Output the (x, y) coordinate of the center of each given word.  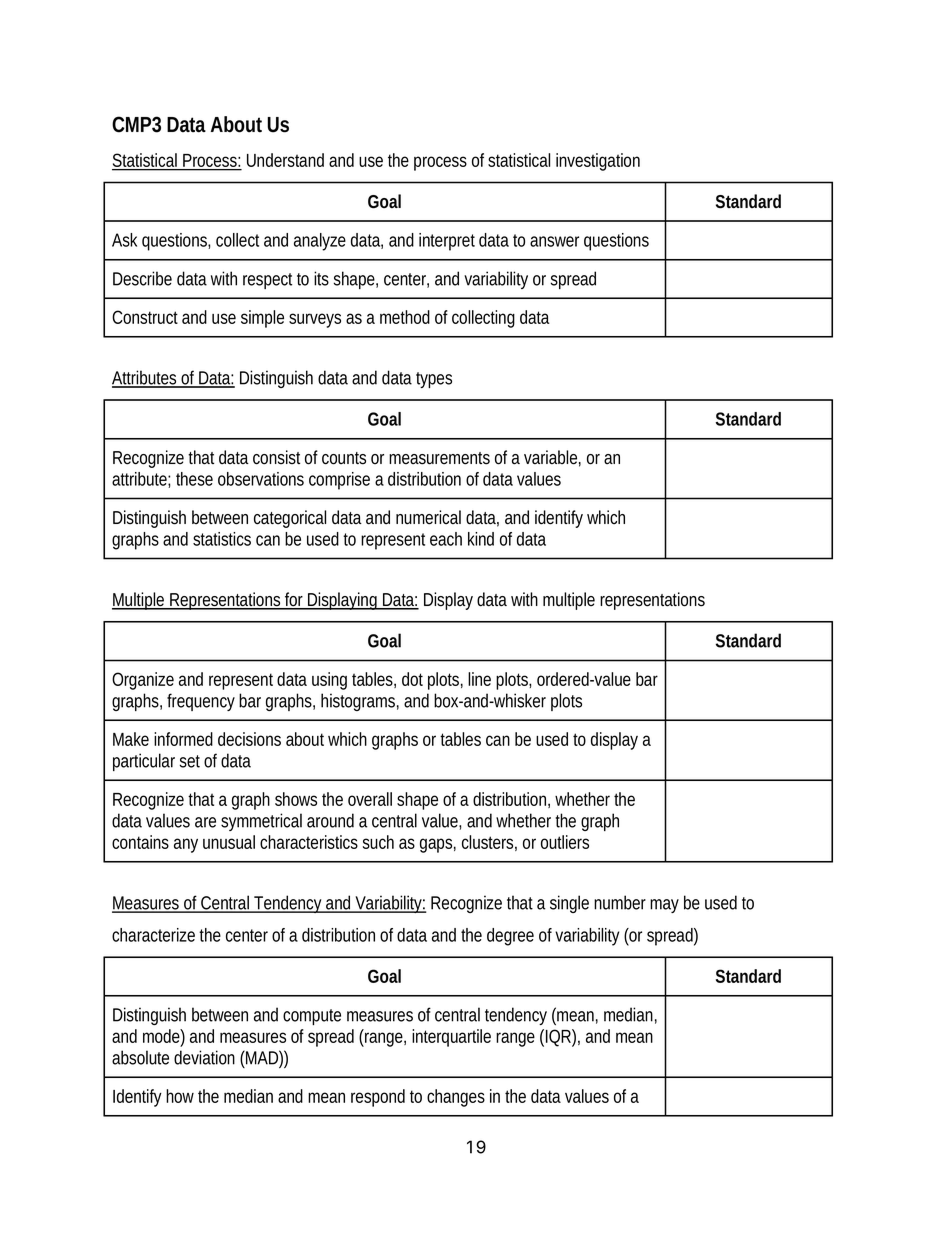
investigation (598, 162)
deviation (204, 1057)
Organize (143, 681)
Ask (124, 240)
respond (378, 1098)
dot (412, 679)
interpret (447, 242)
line (479, 679)
